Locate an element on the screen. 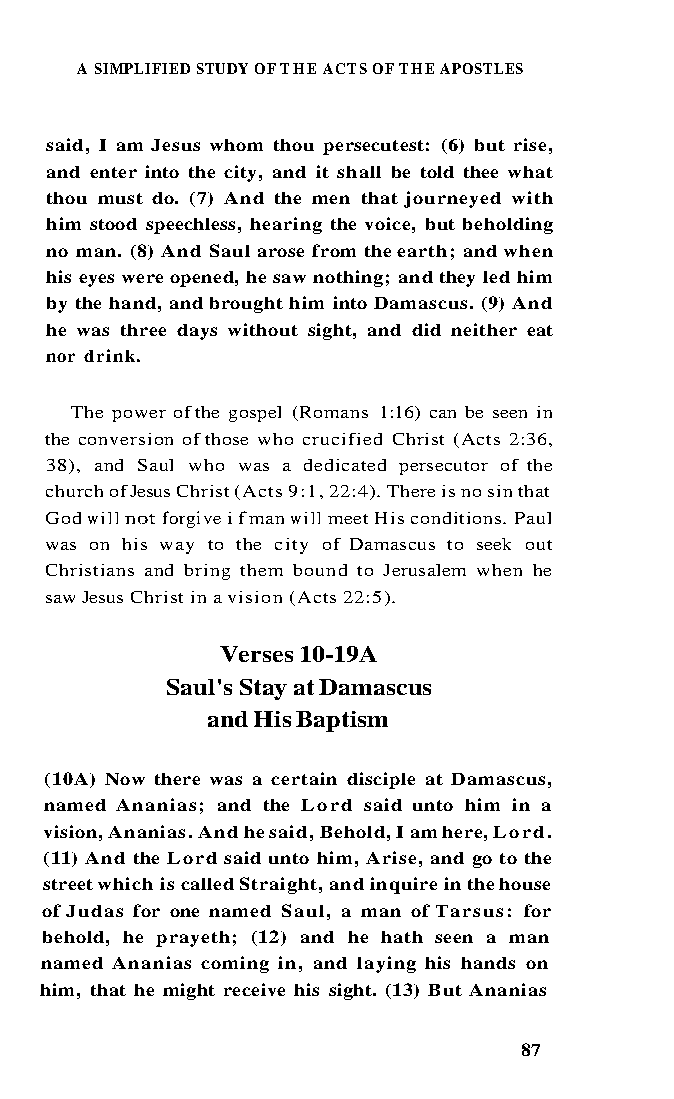 This screenshot has height=1099, width=674. Stay is located at coordinates (263, 689).
